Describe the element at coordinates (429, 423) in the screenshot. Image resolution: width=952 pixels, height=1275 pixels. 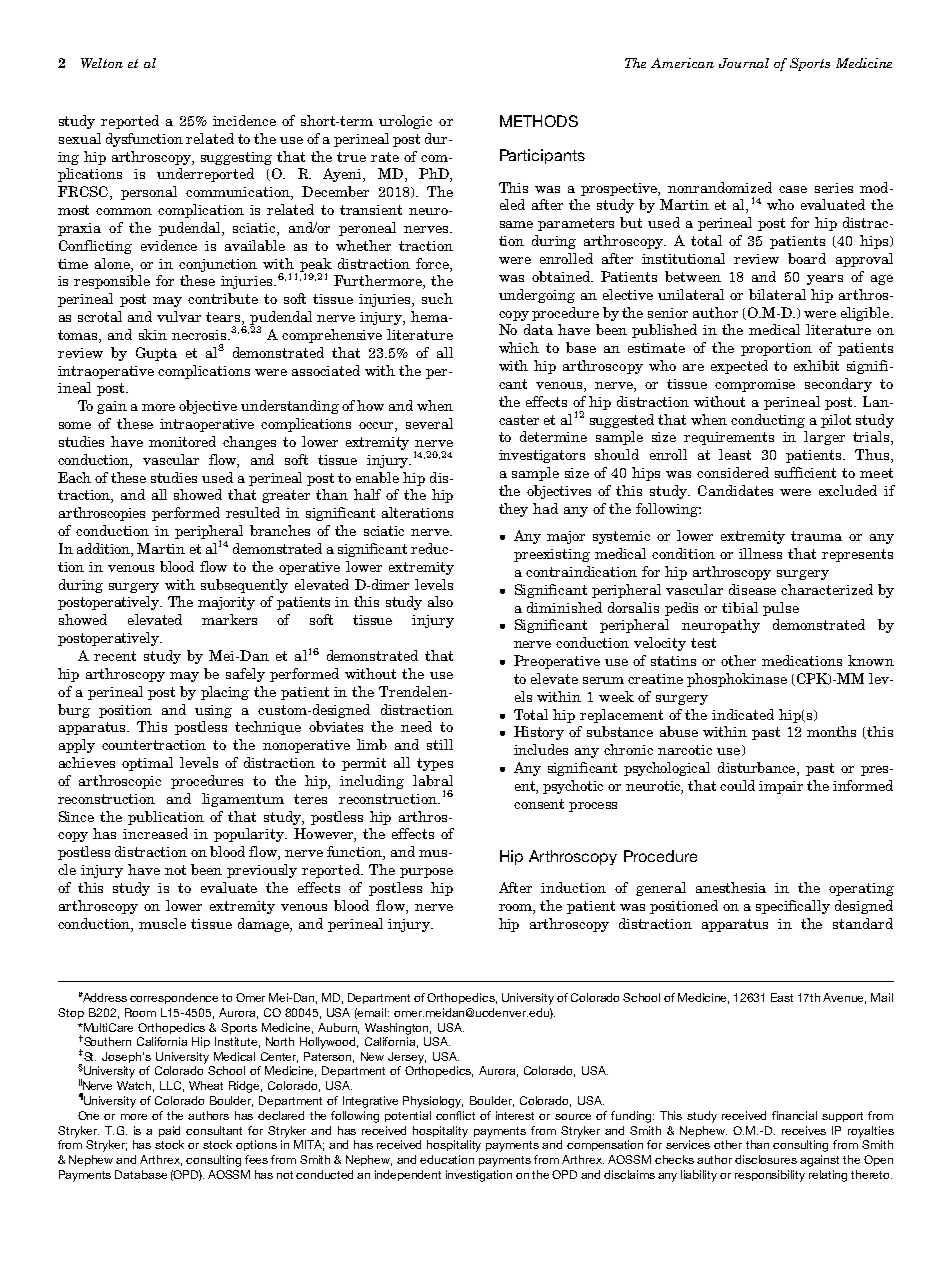
I see `several` at that location.
